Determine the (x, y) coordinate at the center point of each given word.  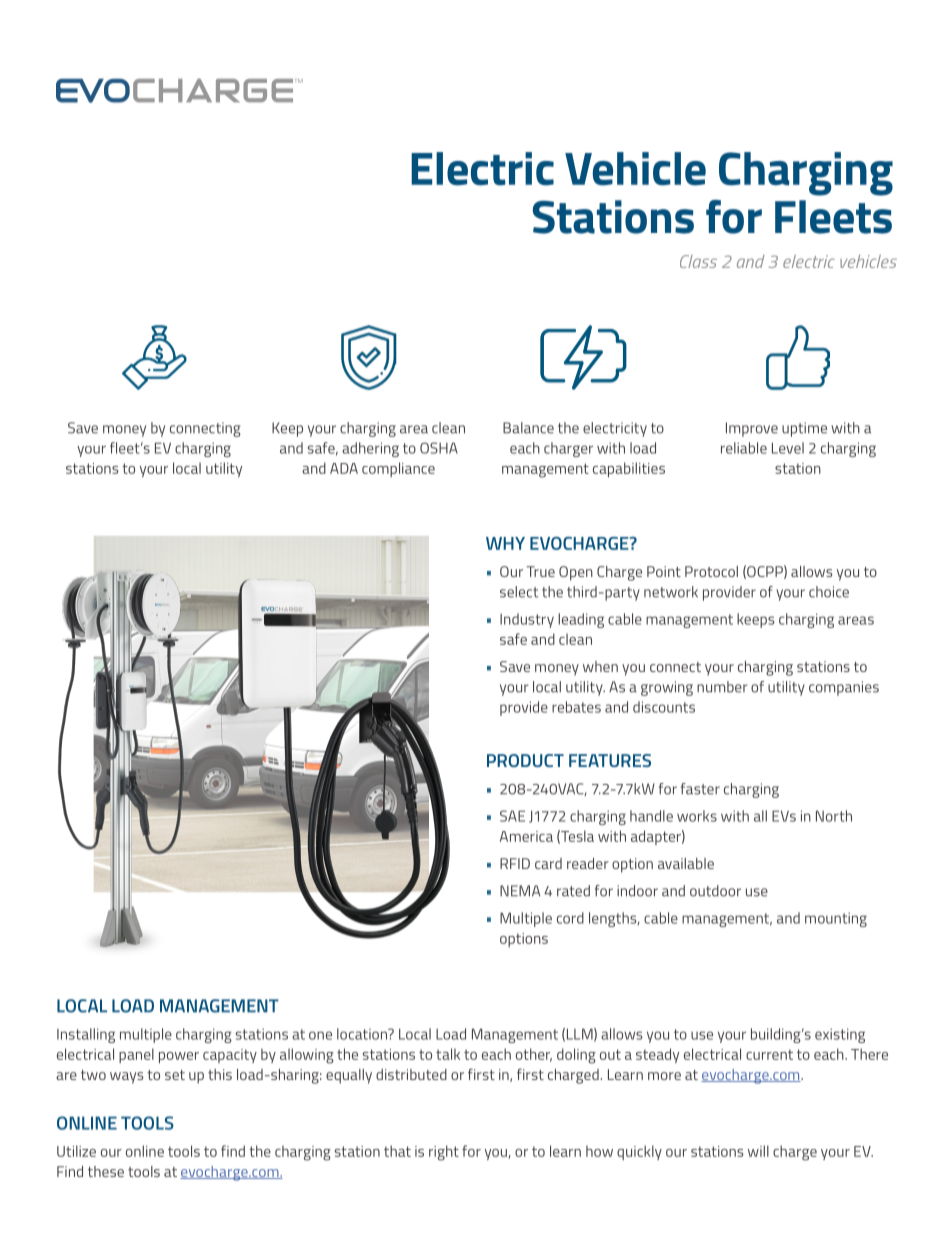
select (519, 592)
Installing (86, 1035)
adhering (370, 449)
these (106, 1171)
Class (698, 261)
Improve (752, 429)
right (444, 1153)
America (526, 836)
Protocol (711, 571)
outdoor (715, 891)
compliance (398, 469)
